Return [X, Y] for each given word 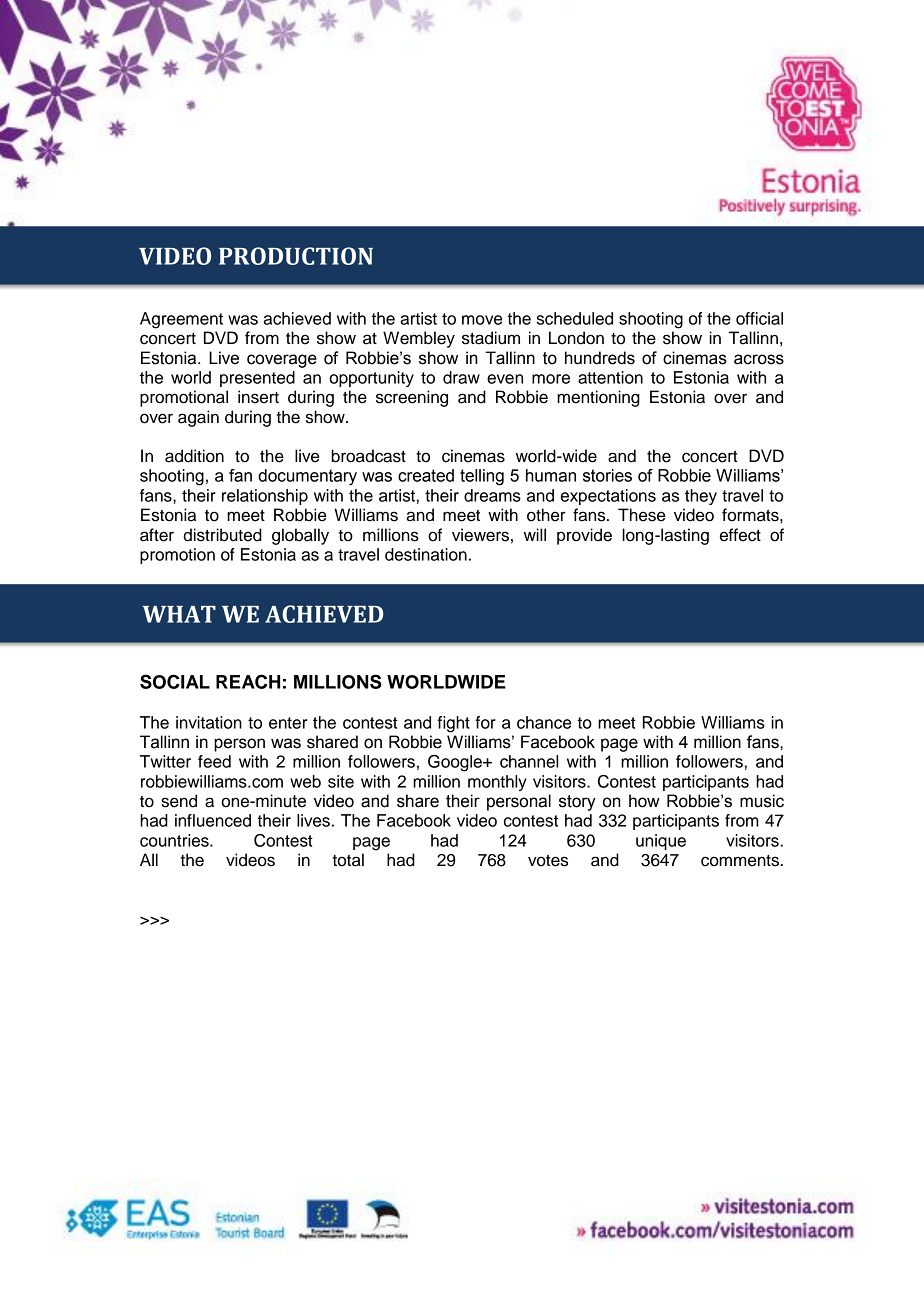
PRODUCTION [296, 256]
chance [544, 722]
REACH [248, 681]
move [482, 320]
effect [740, 535]
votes [548, 860]
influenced [213, 820]
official [759, 318]
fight [453, 724]
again [198, 418]
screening [412, 398]
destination [426, 554]
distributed [222, 535]
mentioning [598, 398]
